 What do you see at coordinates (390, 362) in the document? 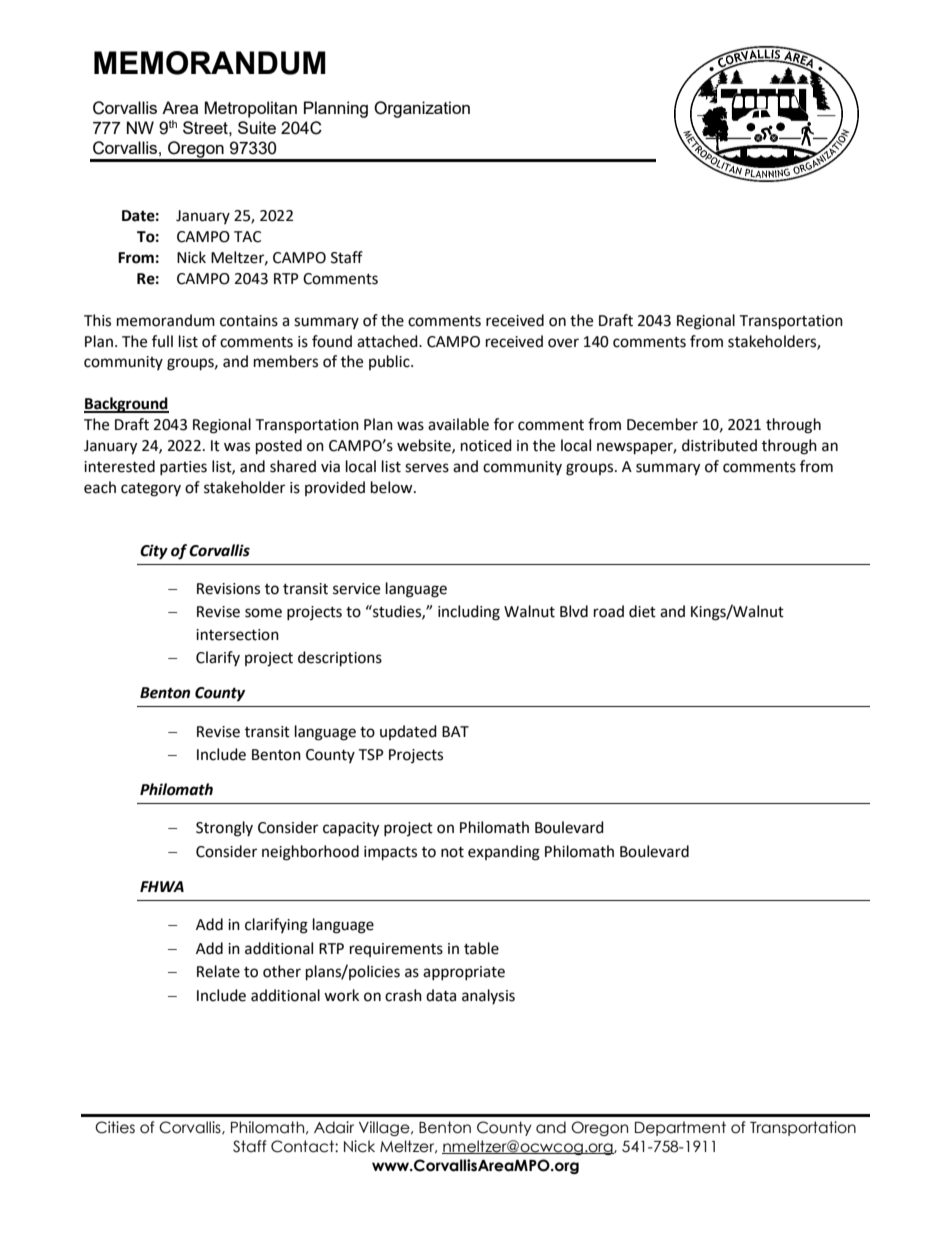
I see `public` at bounding box center [390, 362].
